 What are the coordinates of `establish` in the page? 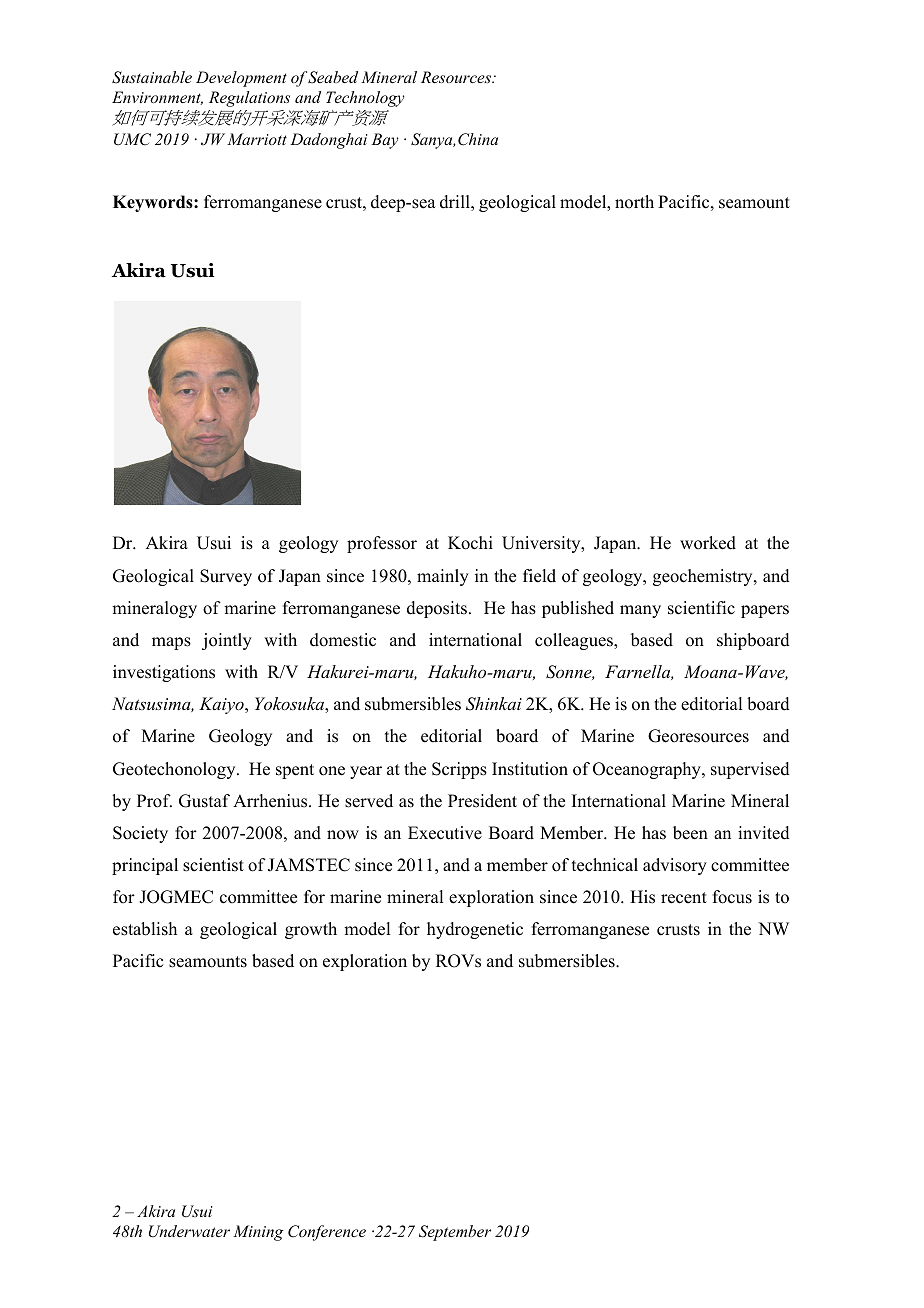 It's located at (145, 929).
